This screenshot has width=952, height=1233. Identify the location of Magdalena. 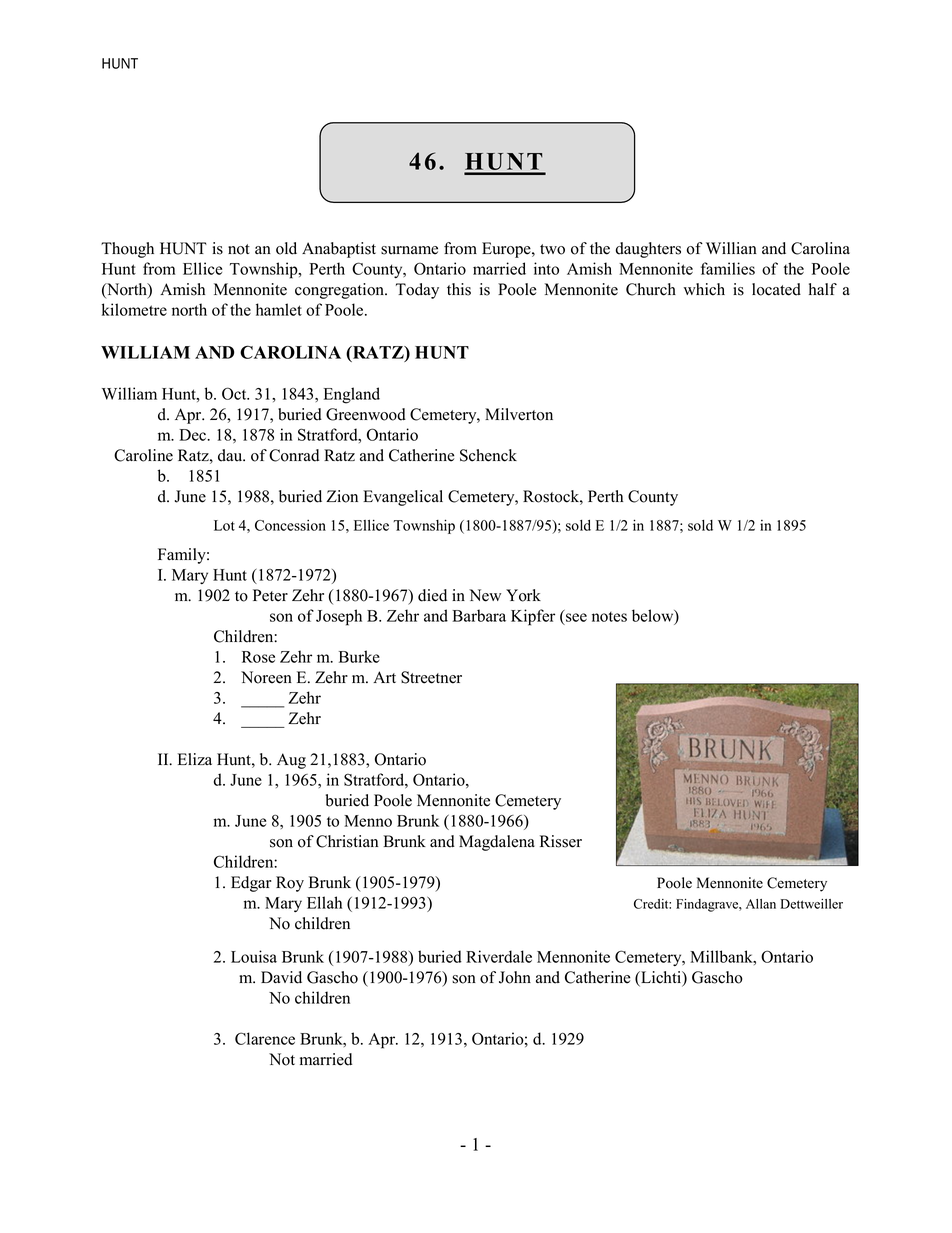
(497, 843).
